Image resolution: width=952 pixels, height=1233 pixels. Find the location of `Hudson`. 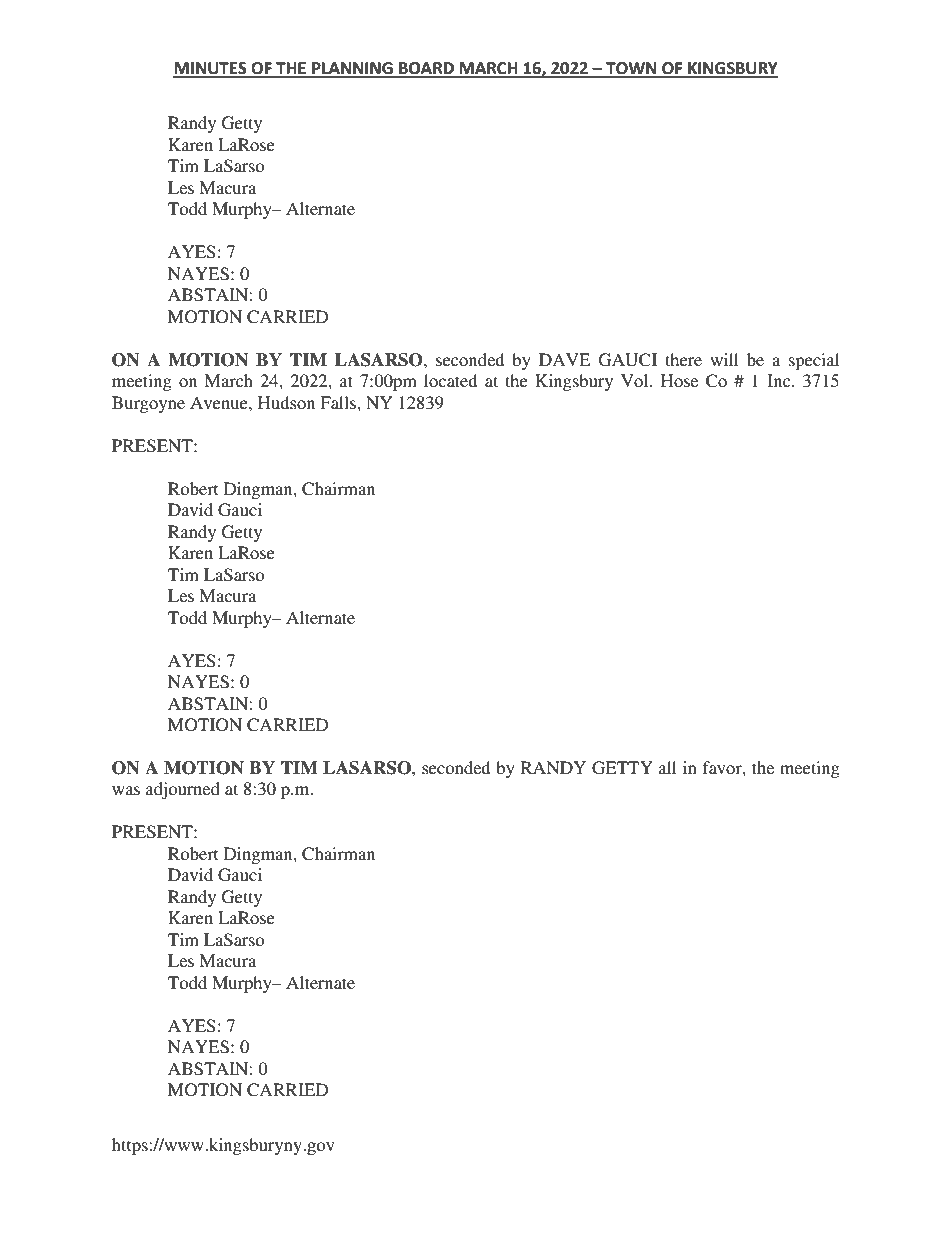

Hudson is located at coordinates (286, 402).
